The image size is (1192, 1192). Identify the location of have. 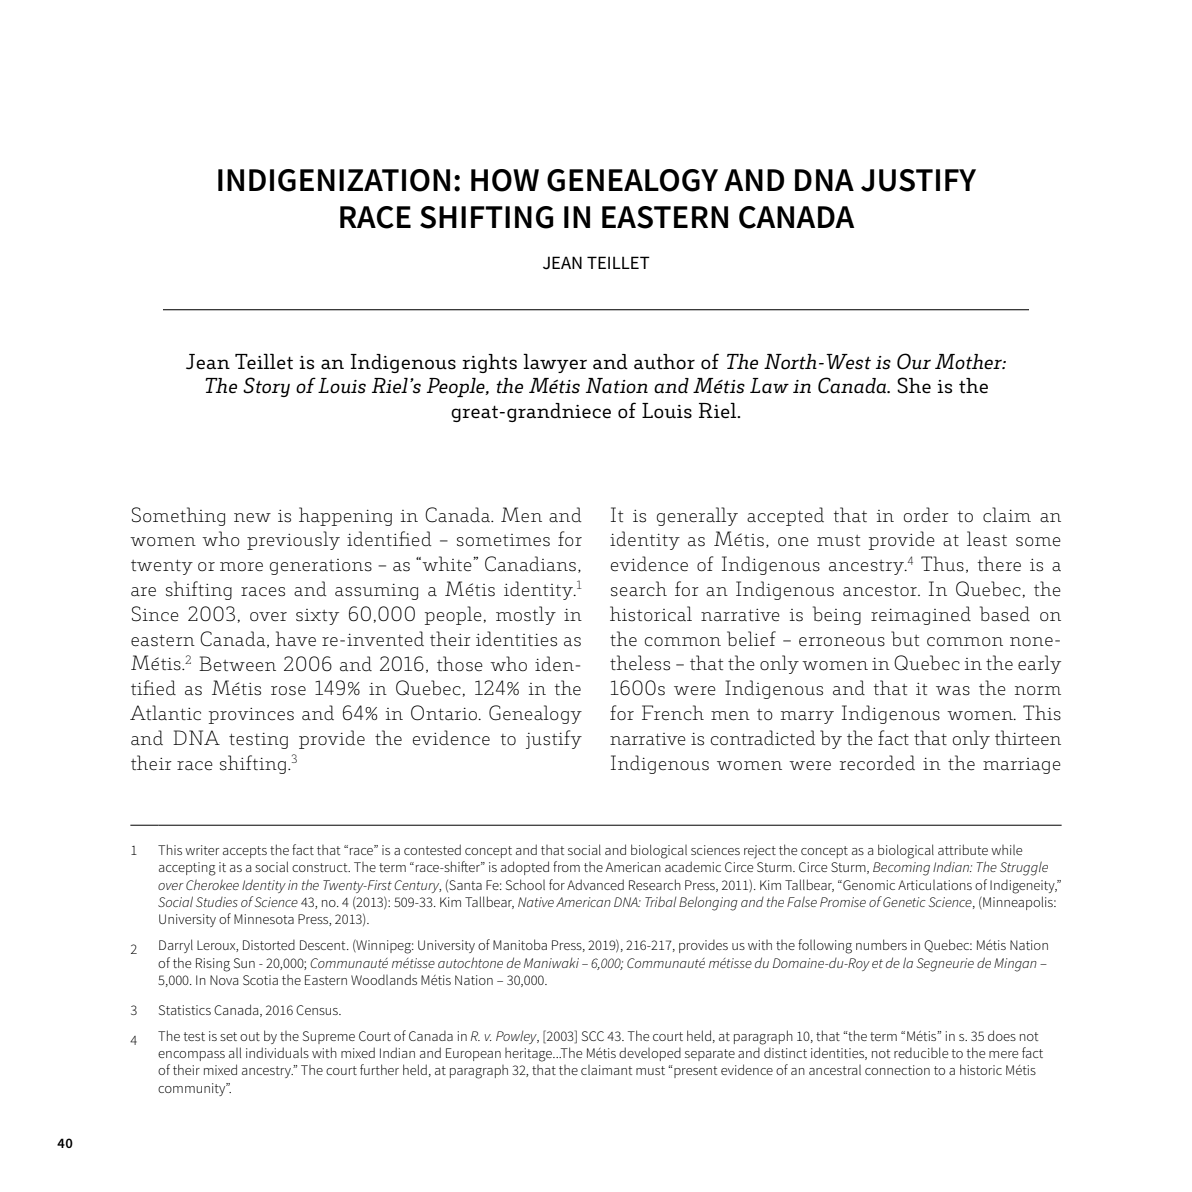
(295, 638).
